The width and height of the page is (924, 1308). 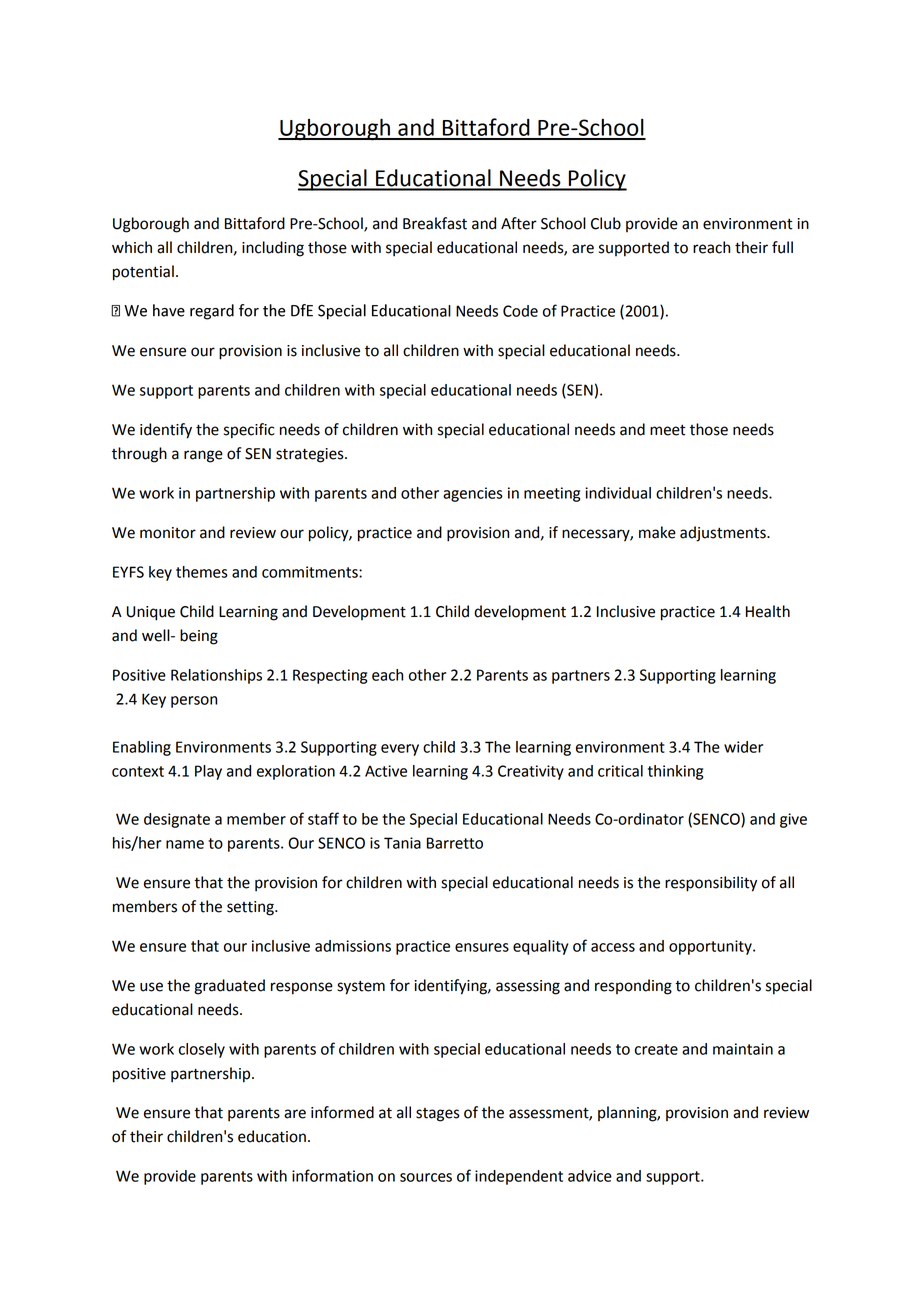 What do you see at coordinates (590, 1176) in the page?
I see `advice` at bounding box center [590, 1176].
